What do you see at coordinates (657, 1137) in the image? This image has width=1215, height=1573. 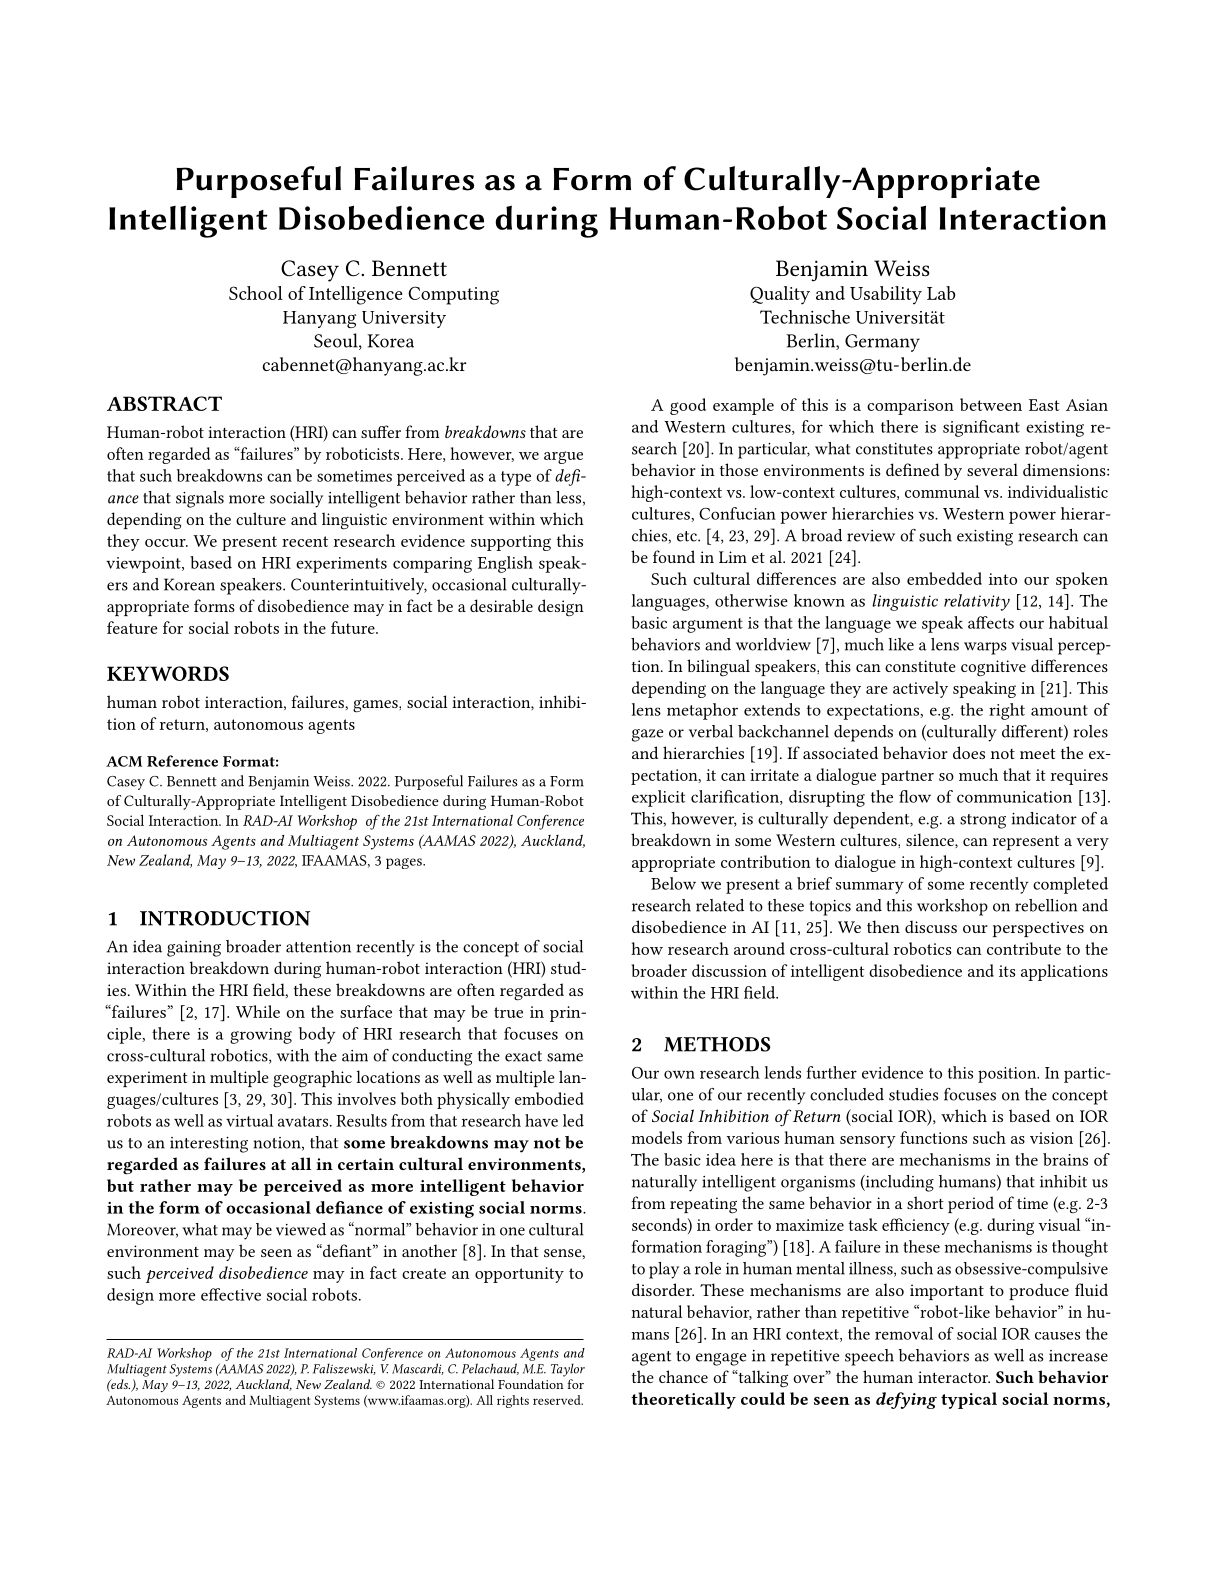 I see `models` at bounding box center [657, 1137].
